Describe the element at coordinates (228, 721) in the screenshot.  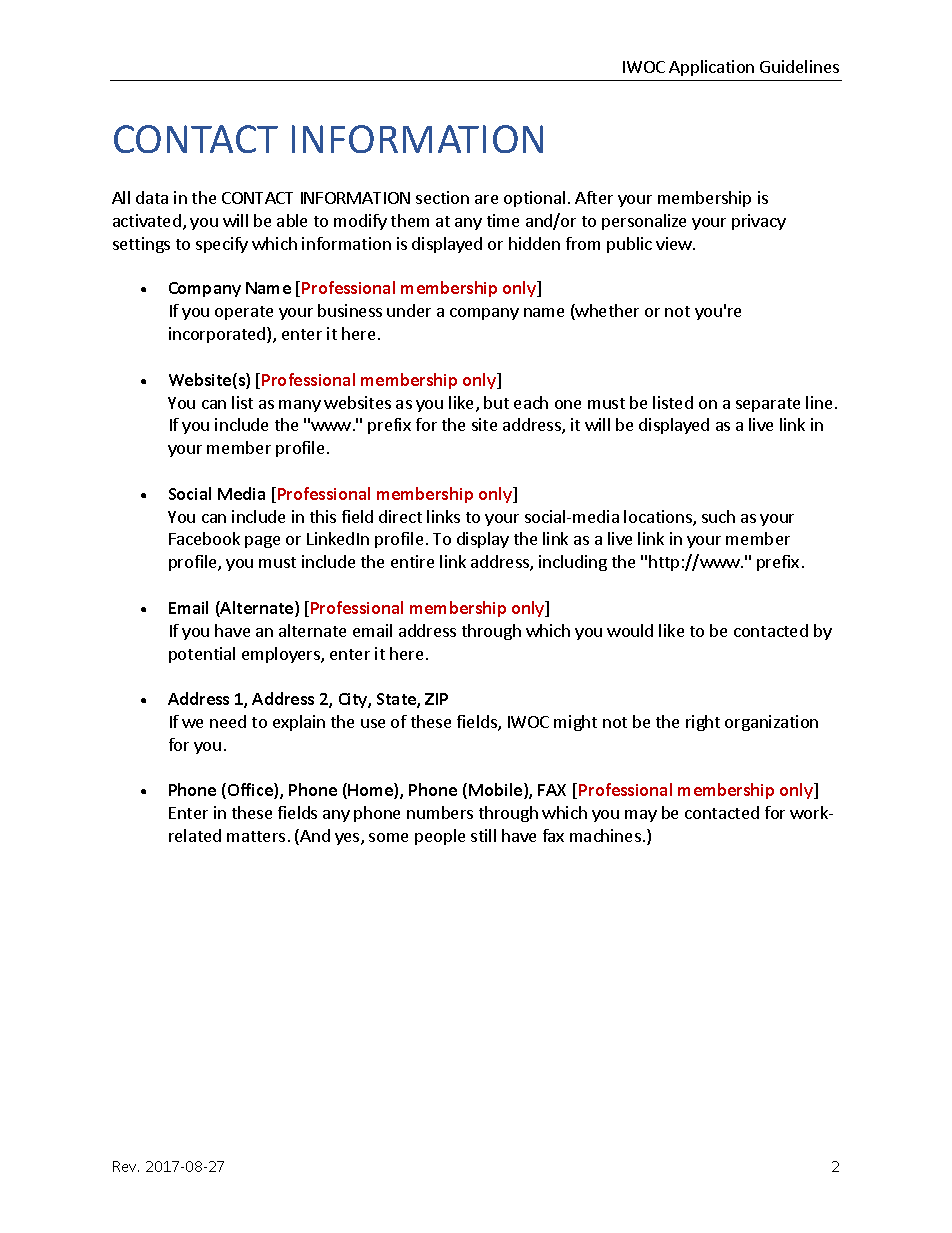
I see `need` at that location.
